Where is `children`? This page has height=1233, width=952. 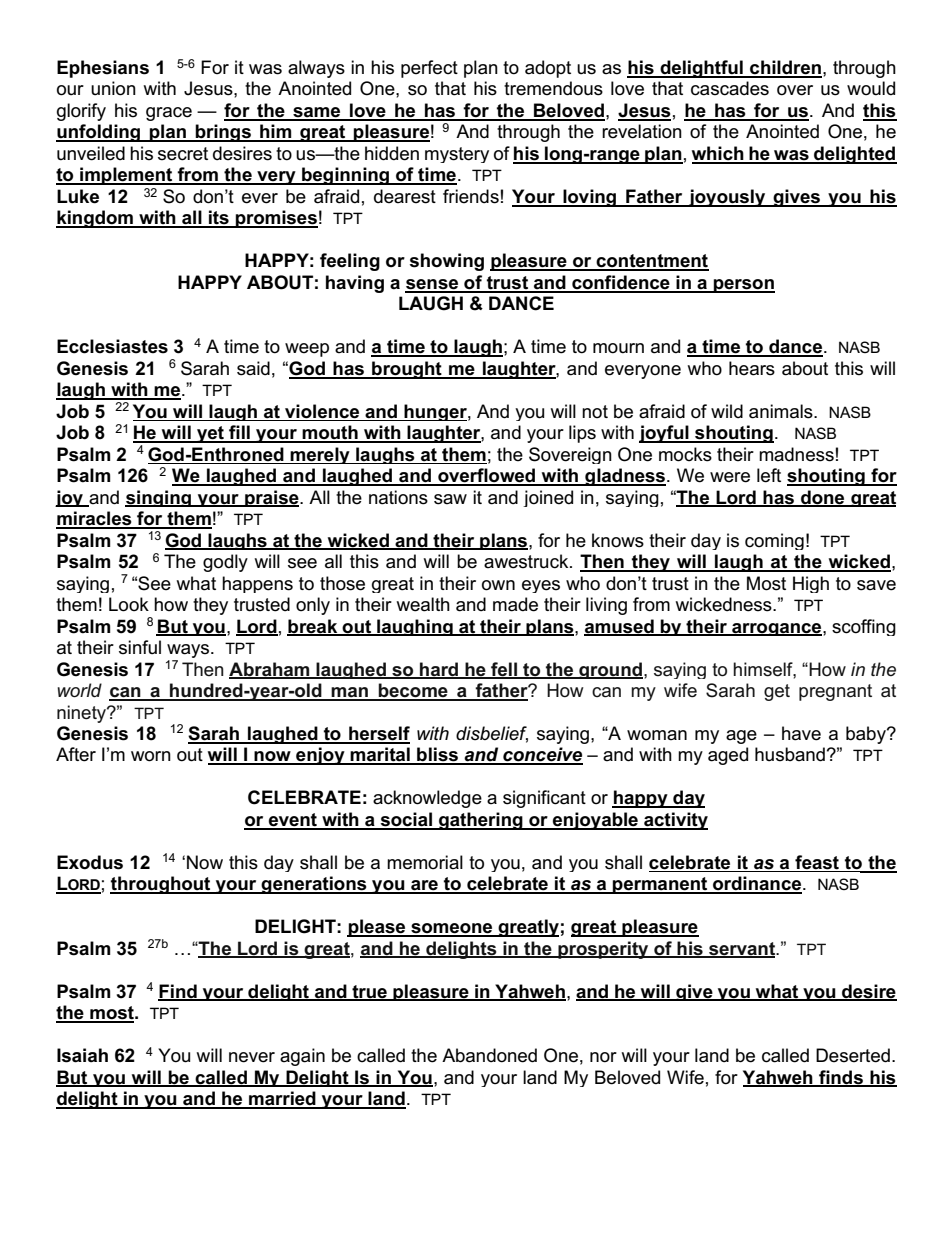
children is located at coordinates (785, 68).
